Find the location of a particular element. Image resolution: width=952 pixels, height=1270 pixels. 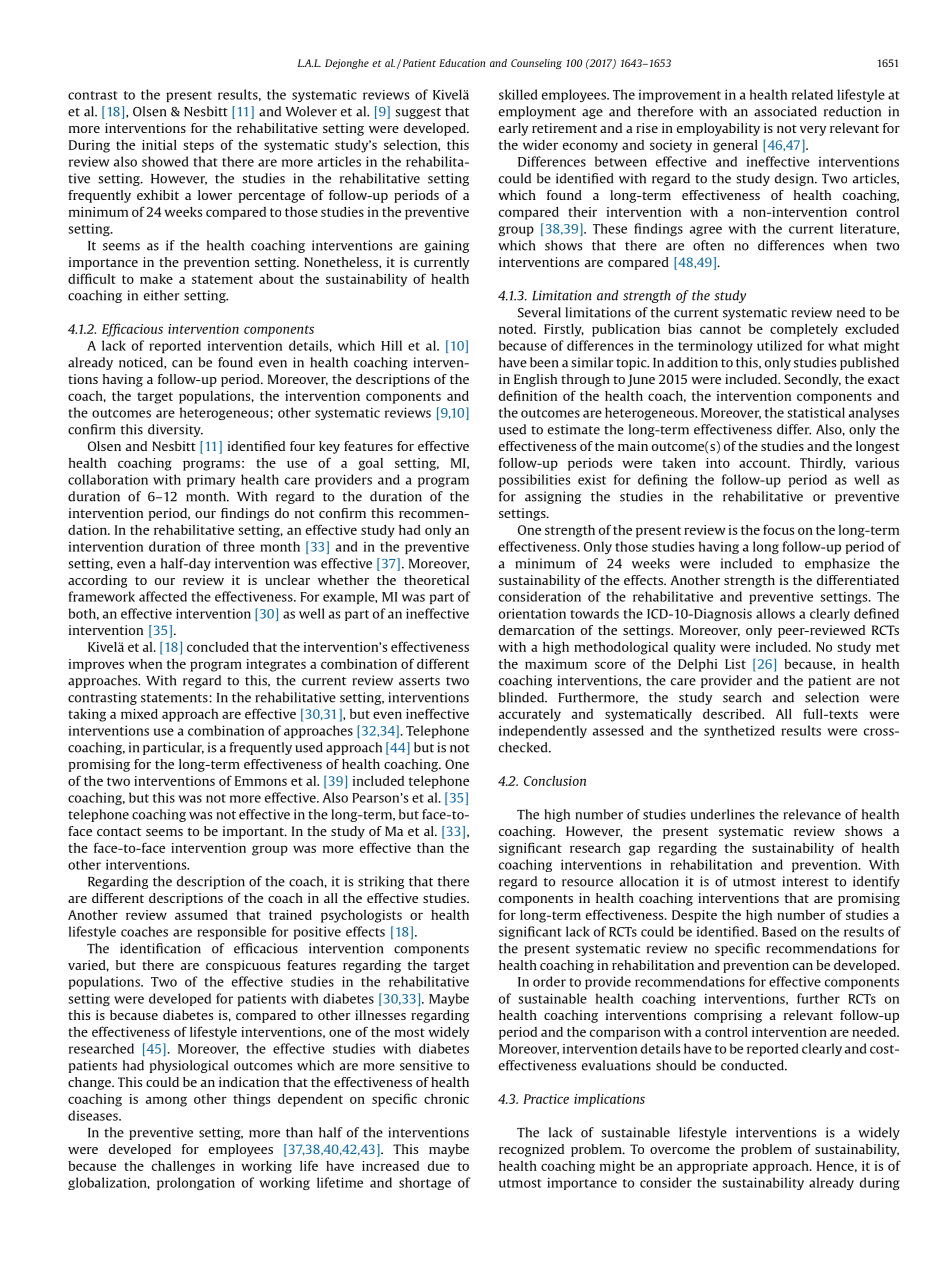

challenges is located at coordinates (183, 1167).
